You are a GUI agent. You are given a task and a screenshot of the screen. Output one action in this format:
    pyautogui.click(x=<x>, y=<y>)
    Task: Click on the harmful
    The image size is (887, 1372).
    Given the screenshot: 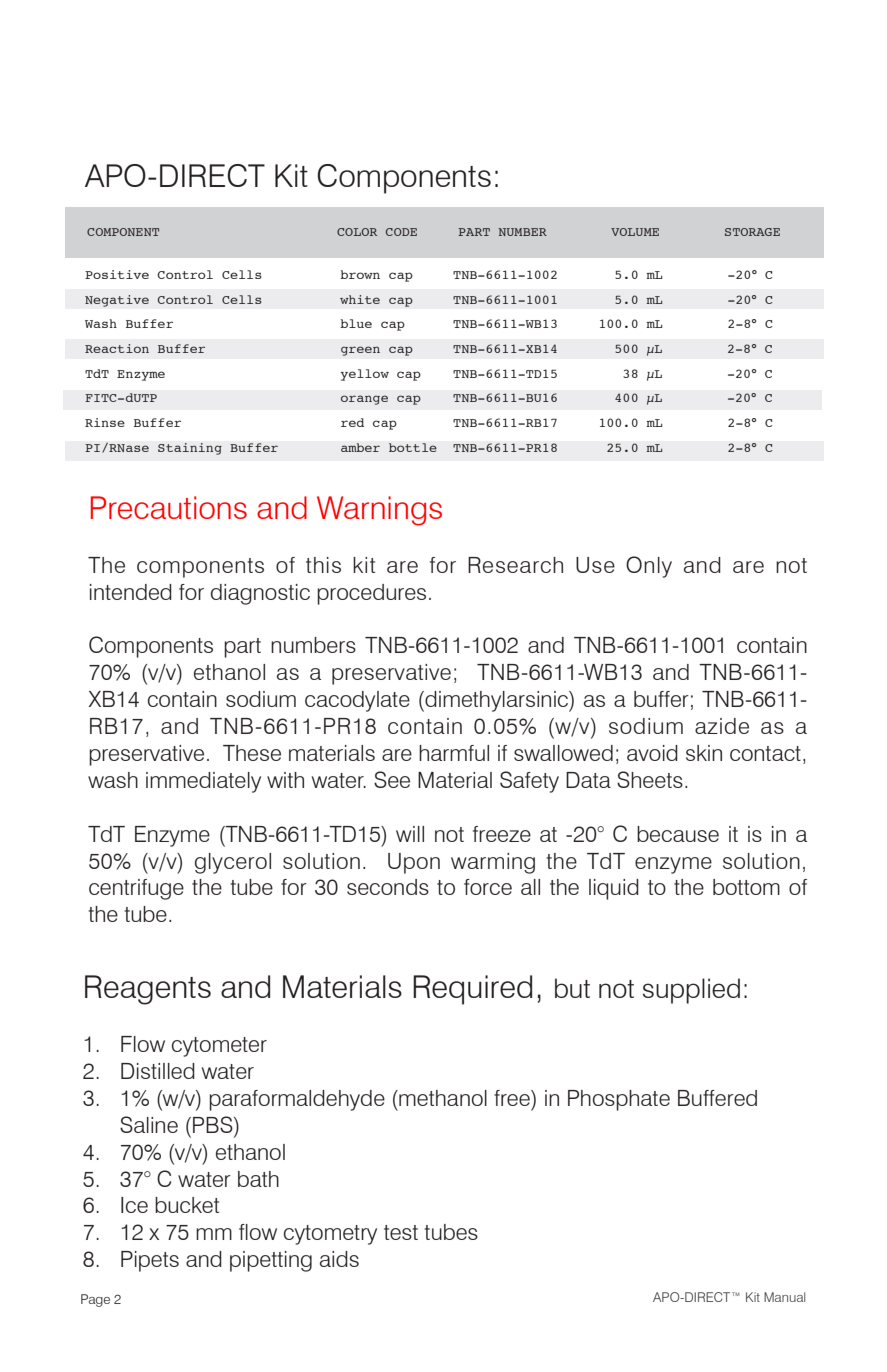 What is the action you would take?
    pyautogui.click(x=454, y=753)
